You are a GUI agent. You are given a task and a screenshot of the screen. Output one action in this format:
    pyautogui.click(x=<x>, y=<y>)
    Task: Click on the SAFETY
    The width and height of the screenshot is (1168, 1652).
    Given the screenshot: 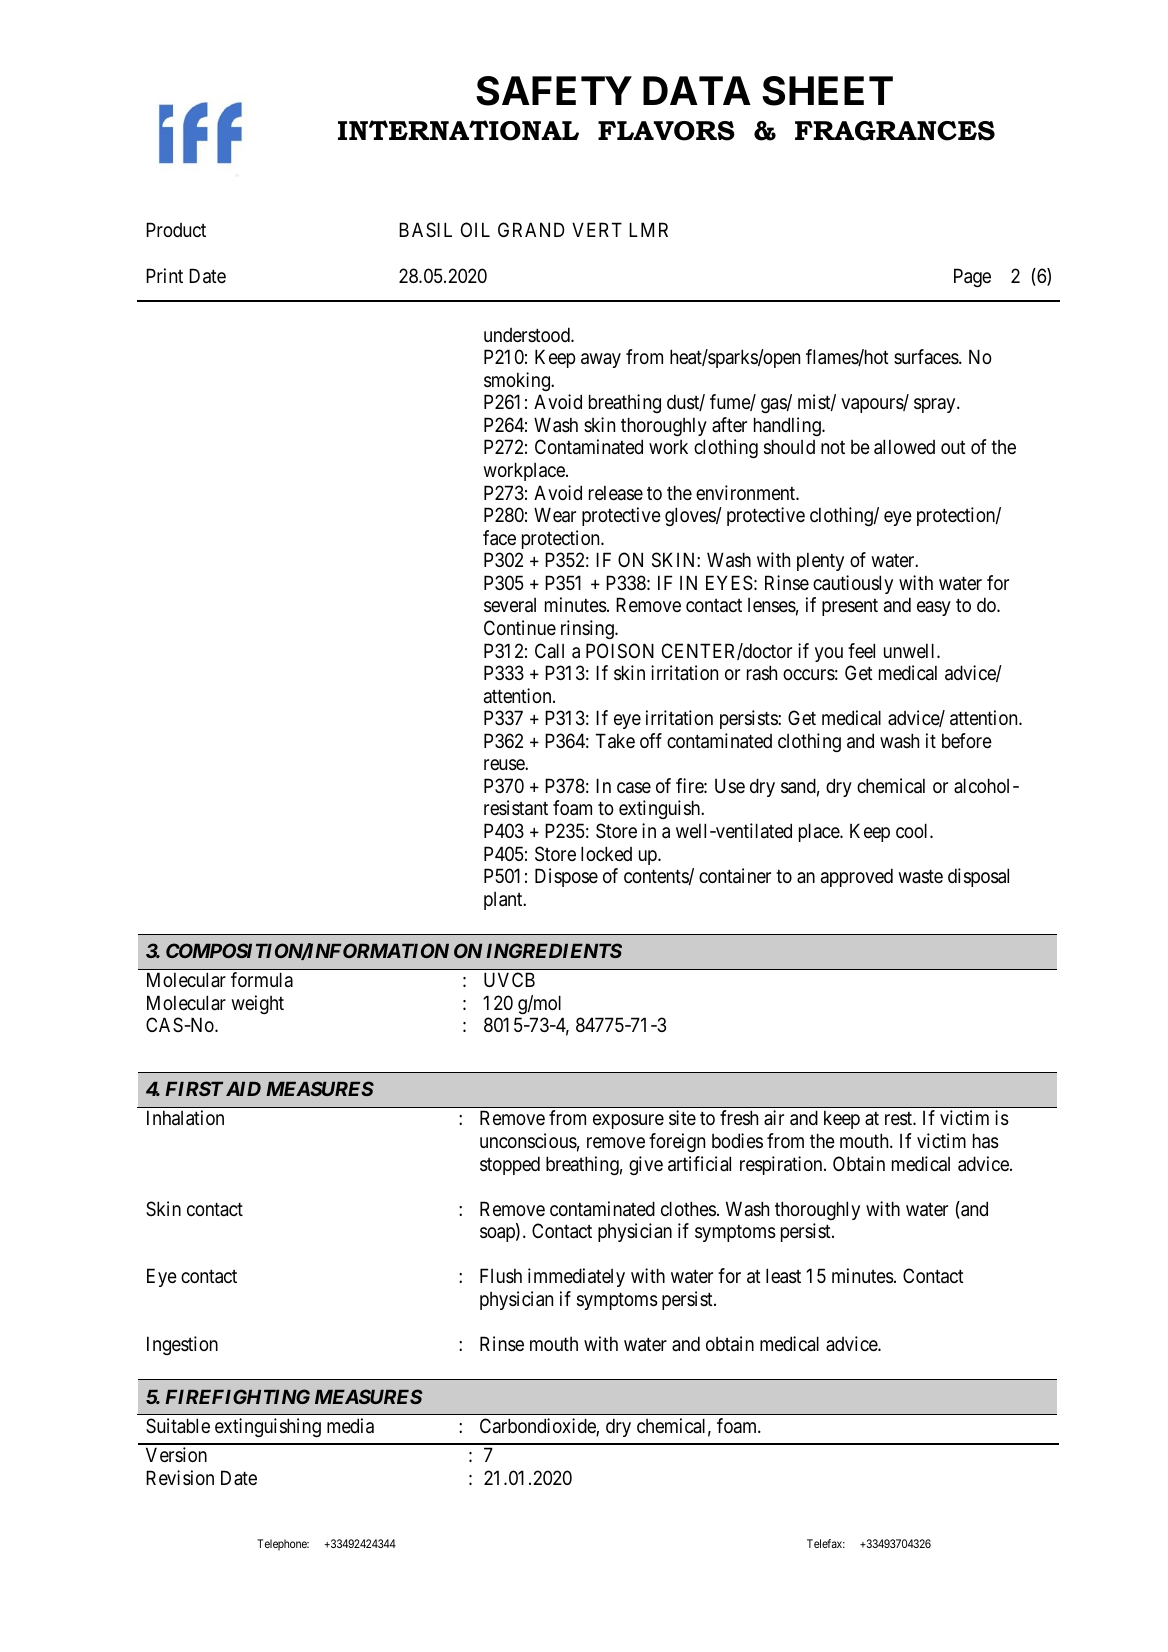 What is the action you would take?
    pyautogui.click(x=554, y=91)
